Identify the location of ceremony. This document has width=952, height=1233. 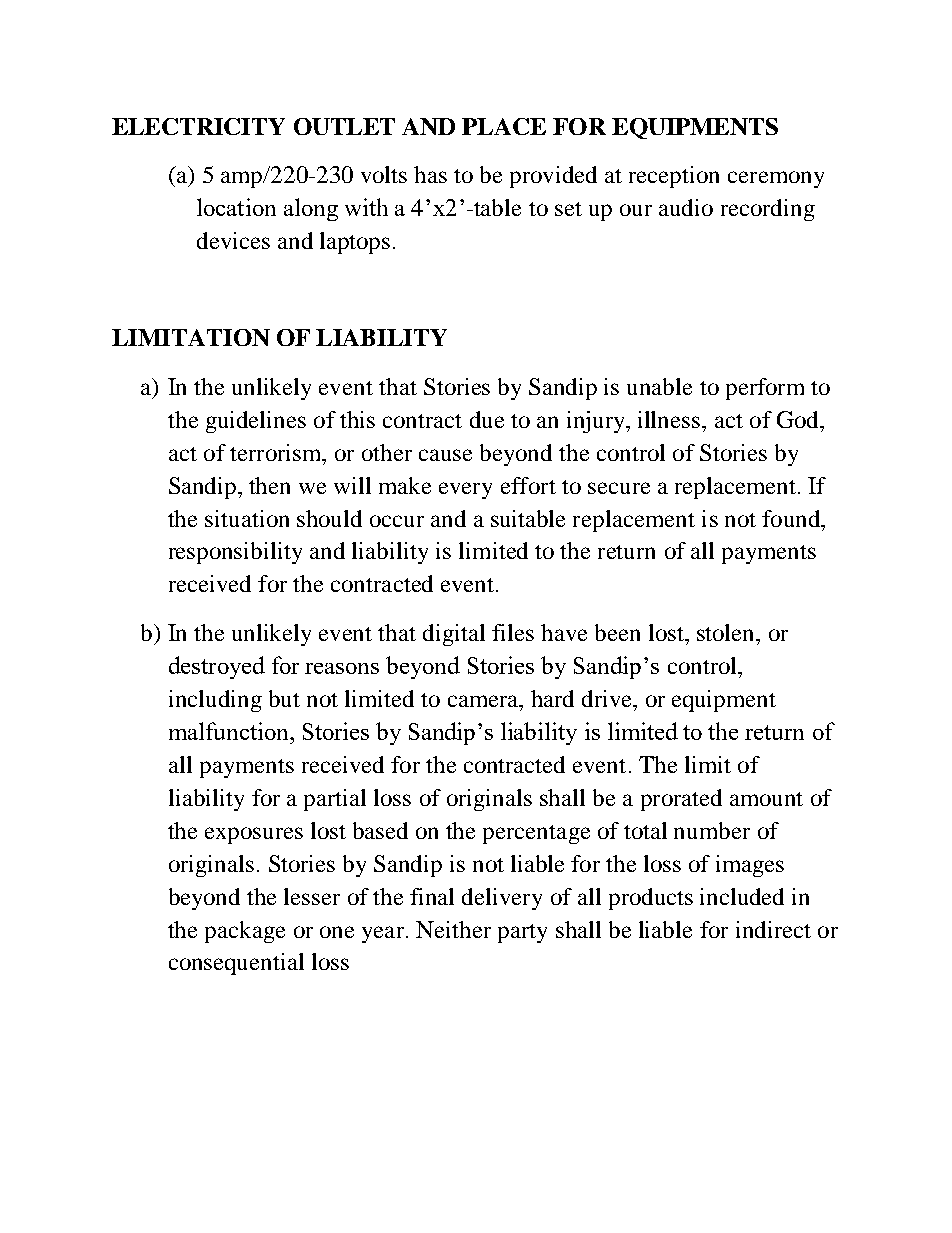
(776, 179).
